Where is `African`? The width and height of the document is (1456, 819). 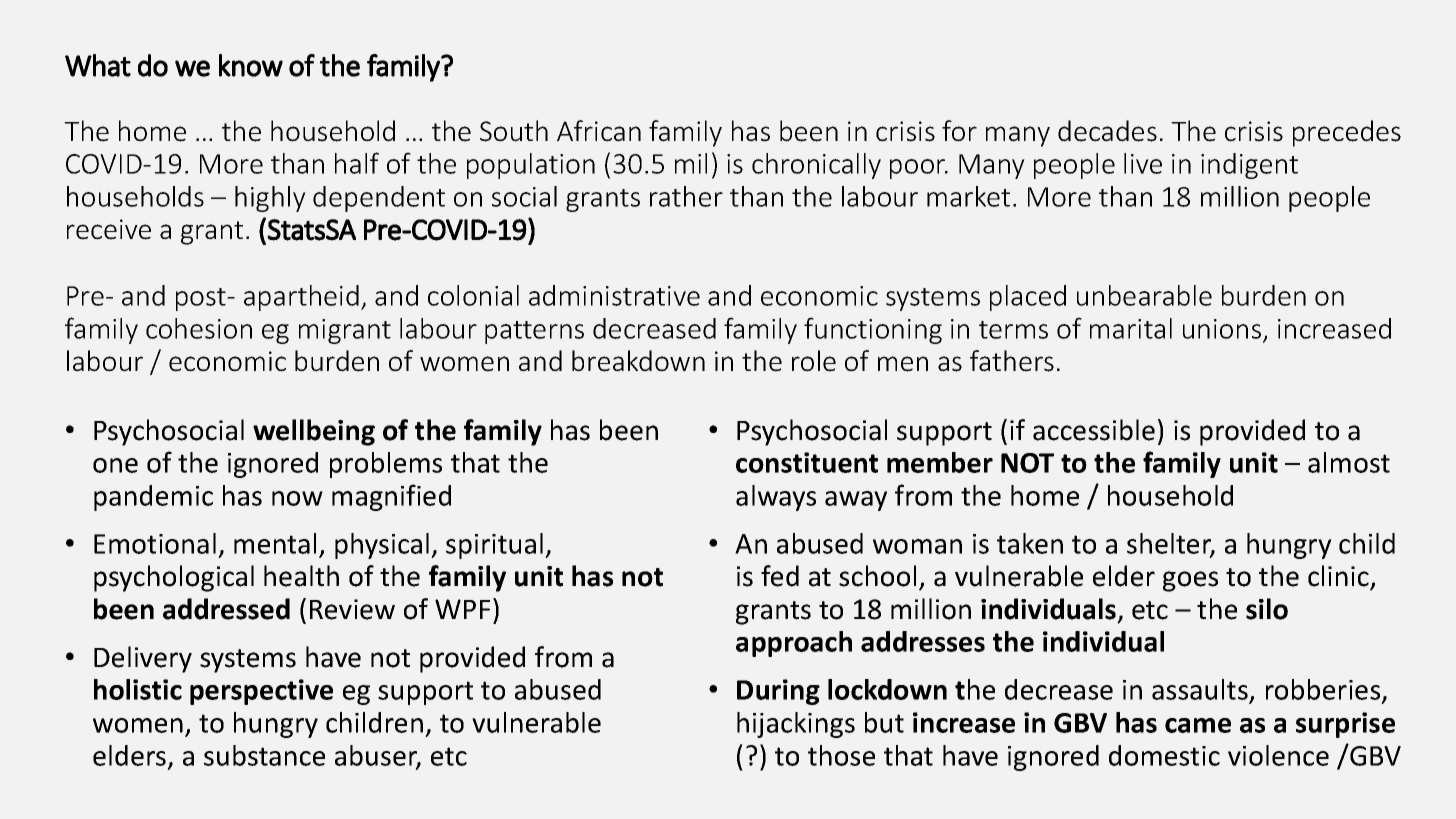
African is located at coordinates (599, 131).
